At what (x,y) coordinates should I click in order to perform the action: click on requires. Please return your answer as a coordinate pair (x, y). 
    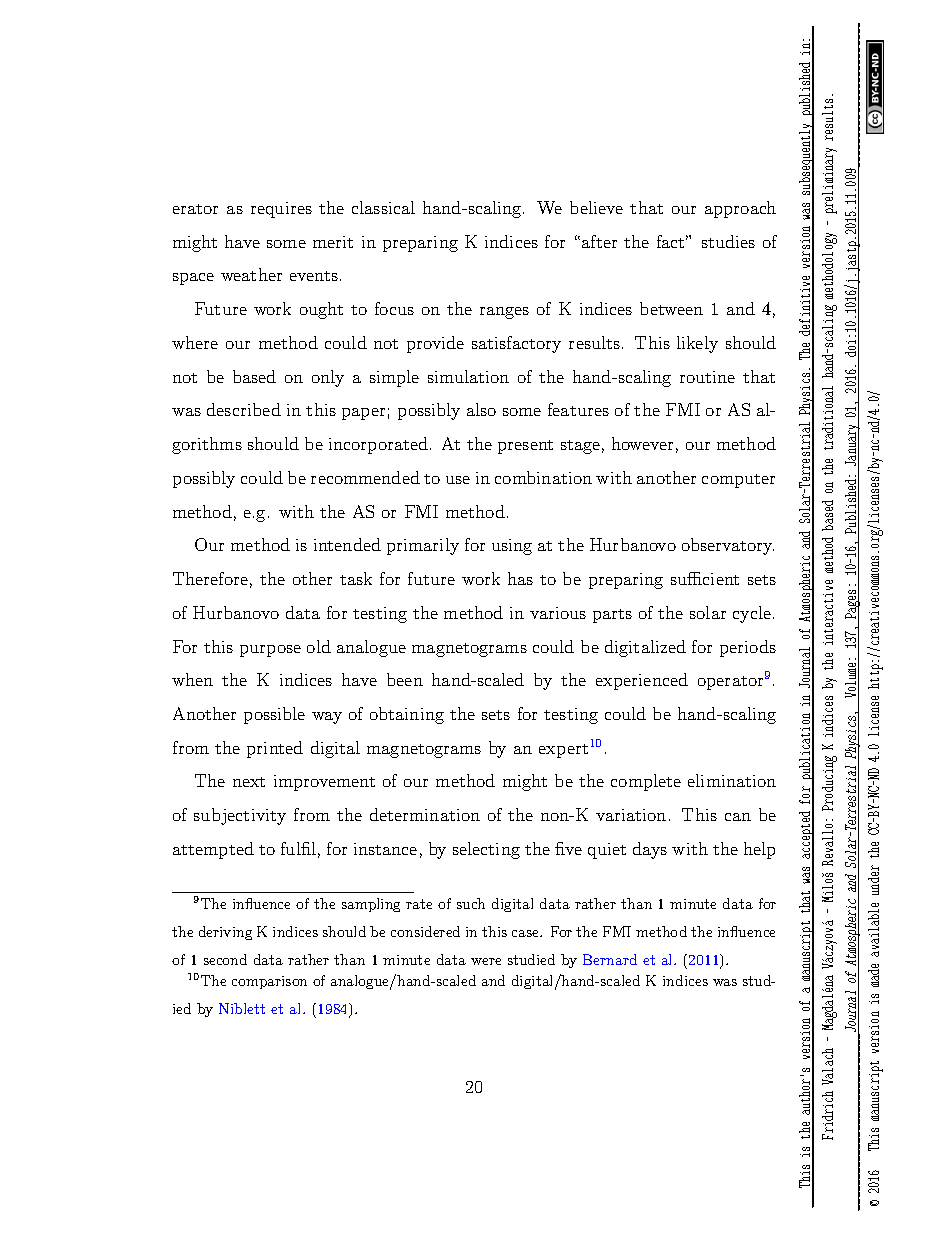
    Looking at the image, I should click on (281, 210).
